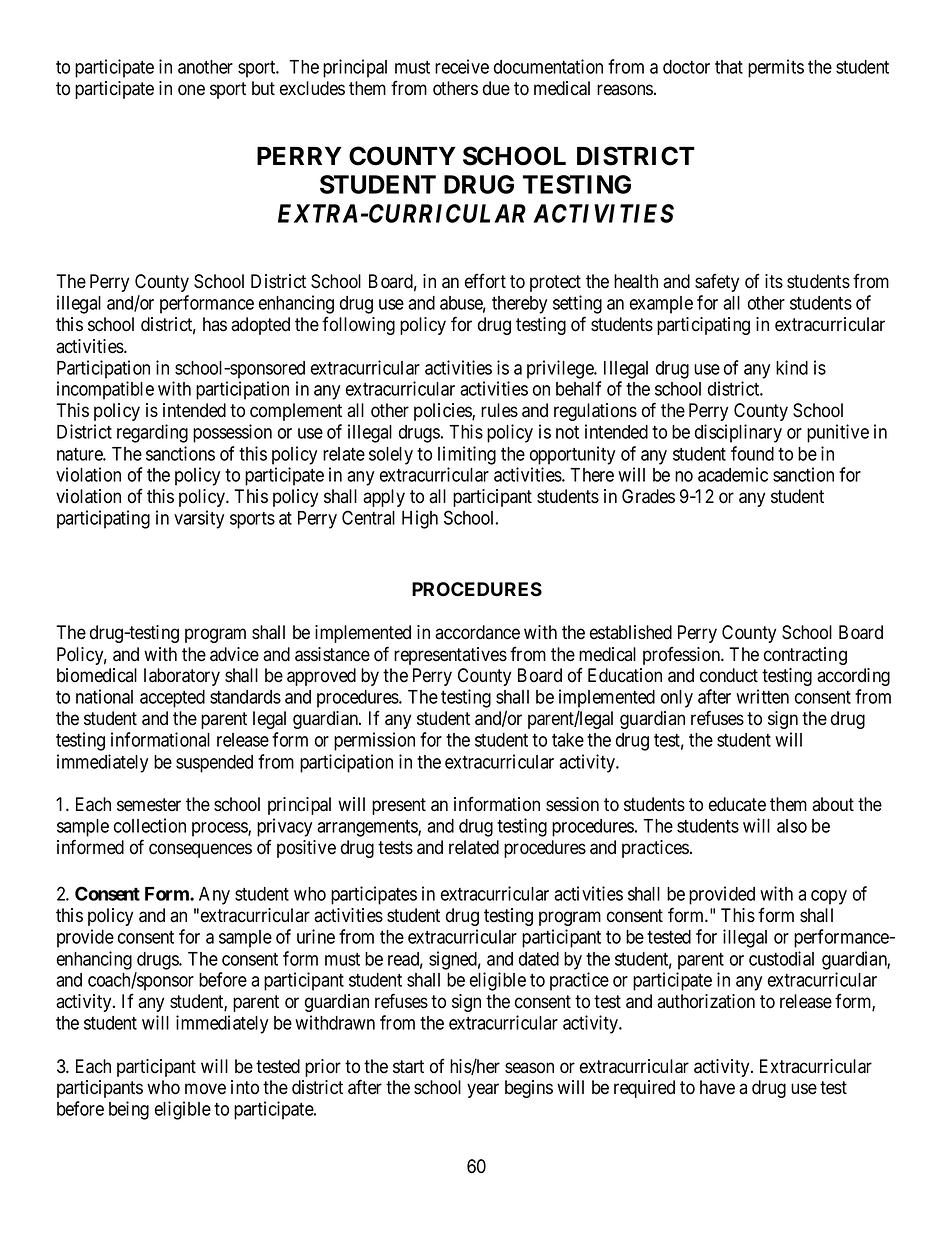 This screenshot has height=1233, width=952. Describe the element at coordinates (477, 632) in the screenshot. I see `accordance` at that location.
